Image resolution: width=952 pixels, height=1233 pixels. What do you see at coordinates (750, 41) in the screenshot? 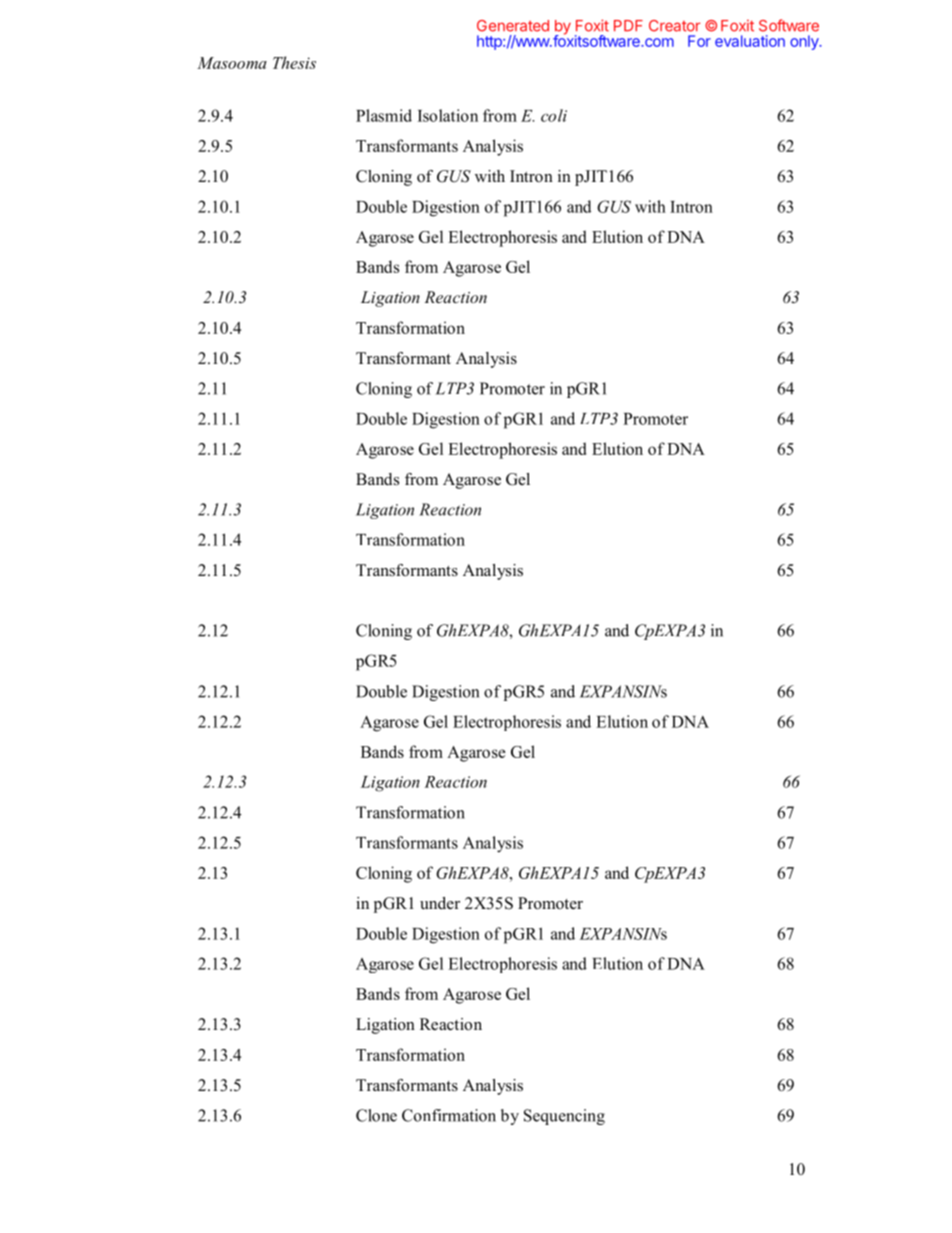
I see `evaluation` at bounding box center [750, 41].
